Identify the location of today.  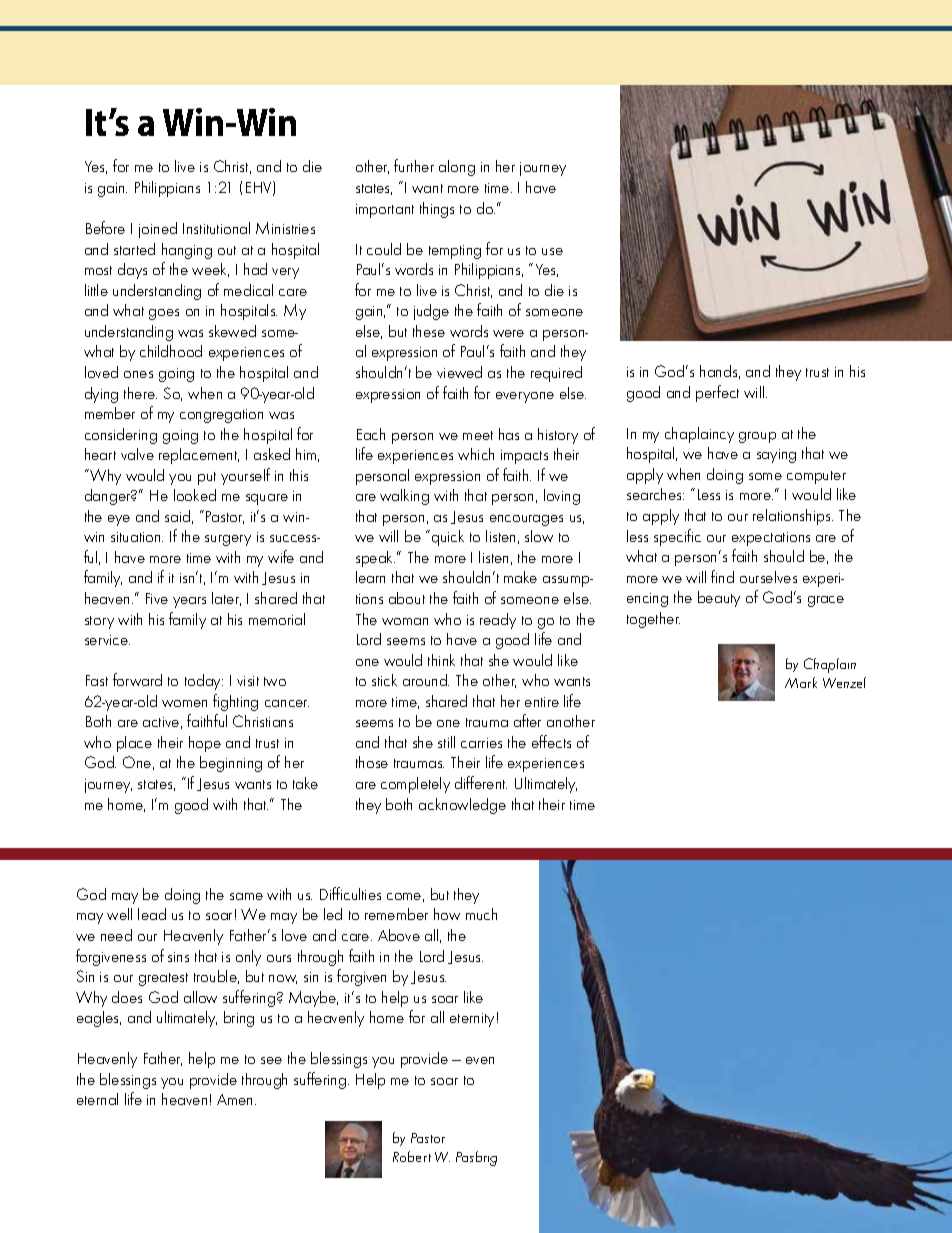
(204, 682).
